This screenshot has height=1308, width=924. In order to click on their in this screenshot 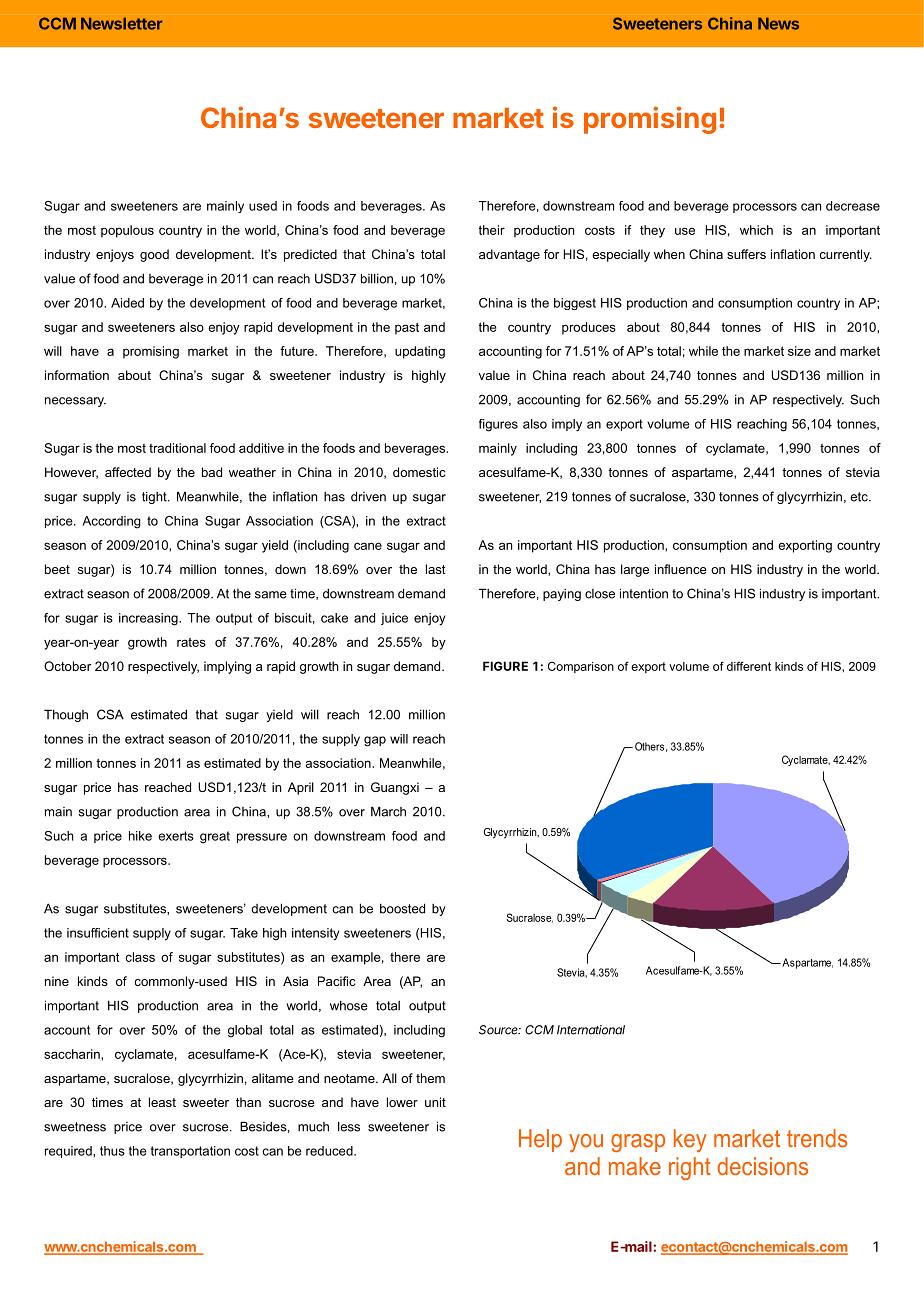, I will do `click(492, 230)`.
